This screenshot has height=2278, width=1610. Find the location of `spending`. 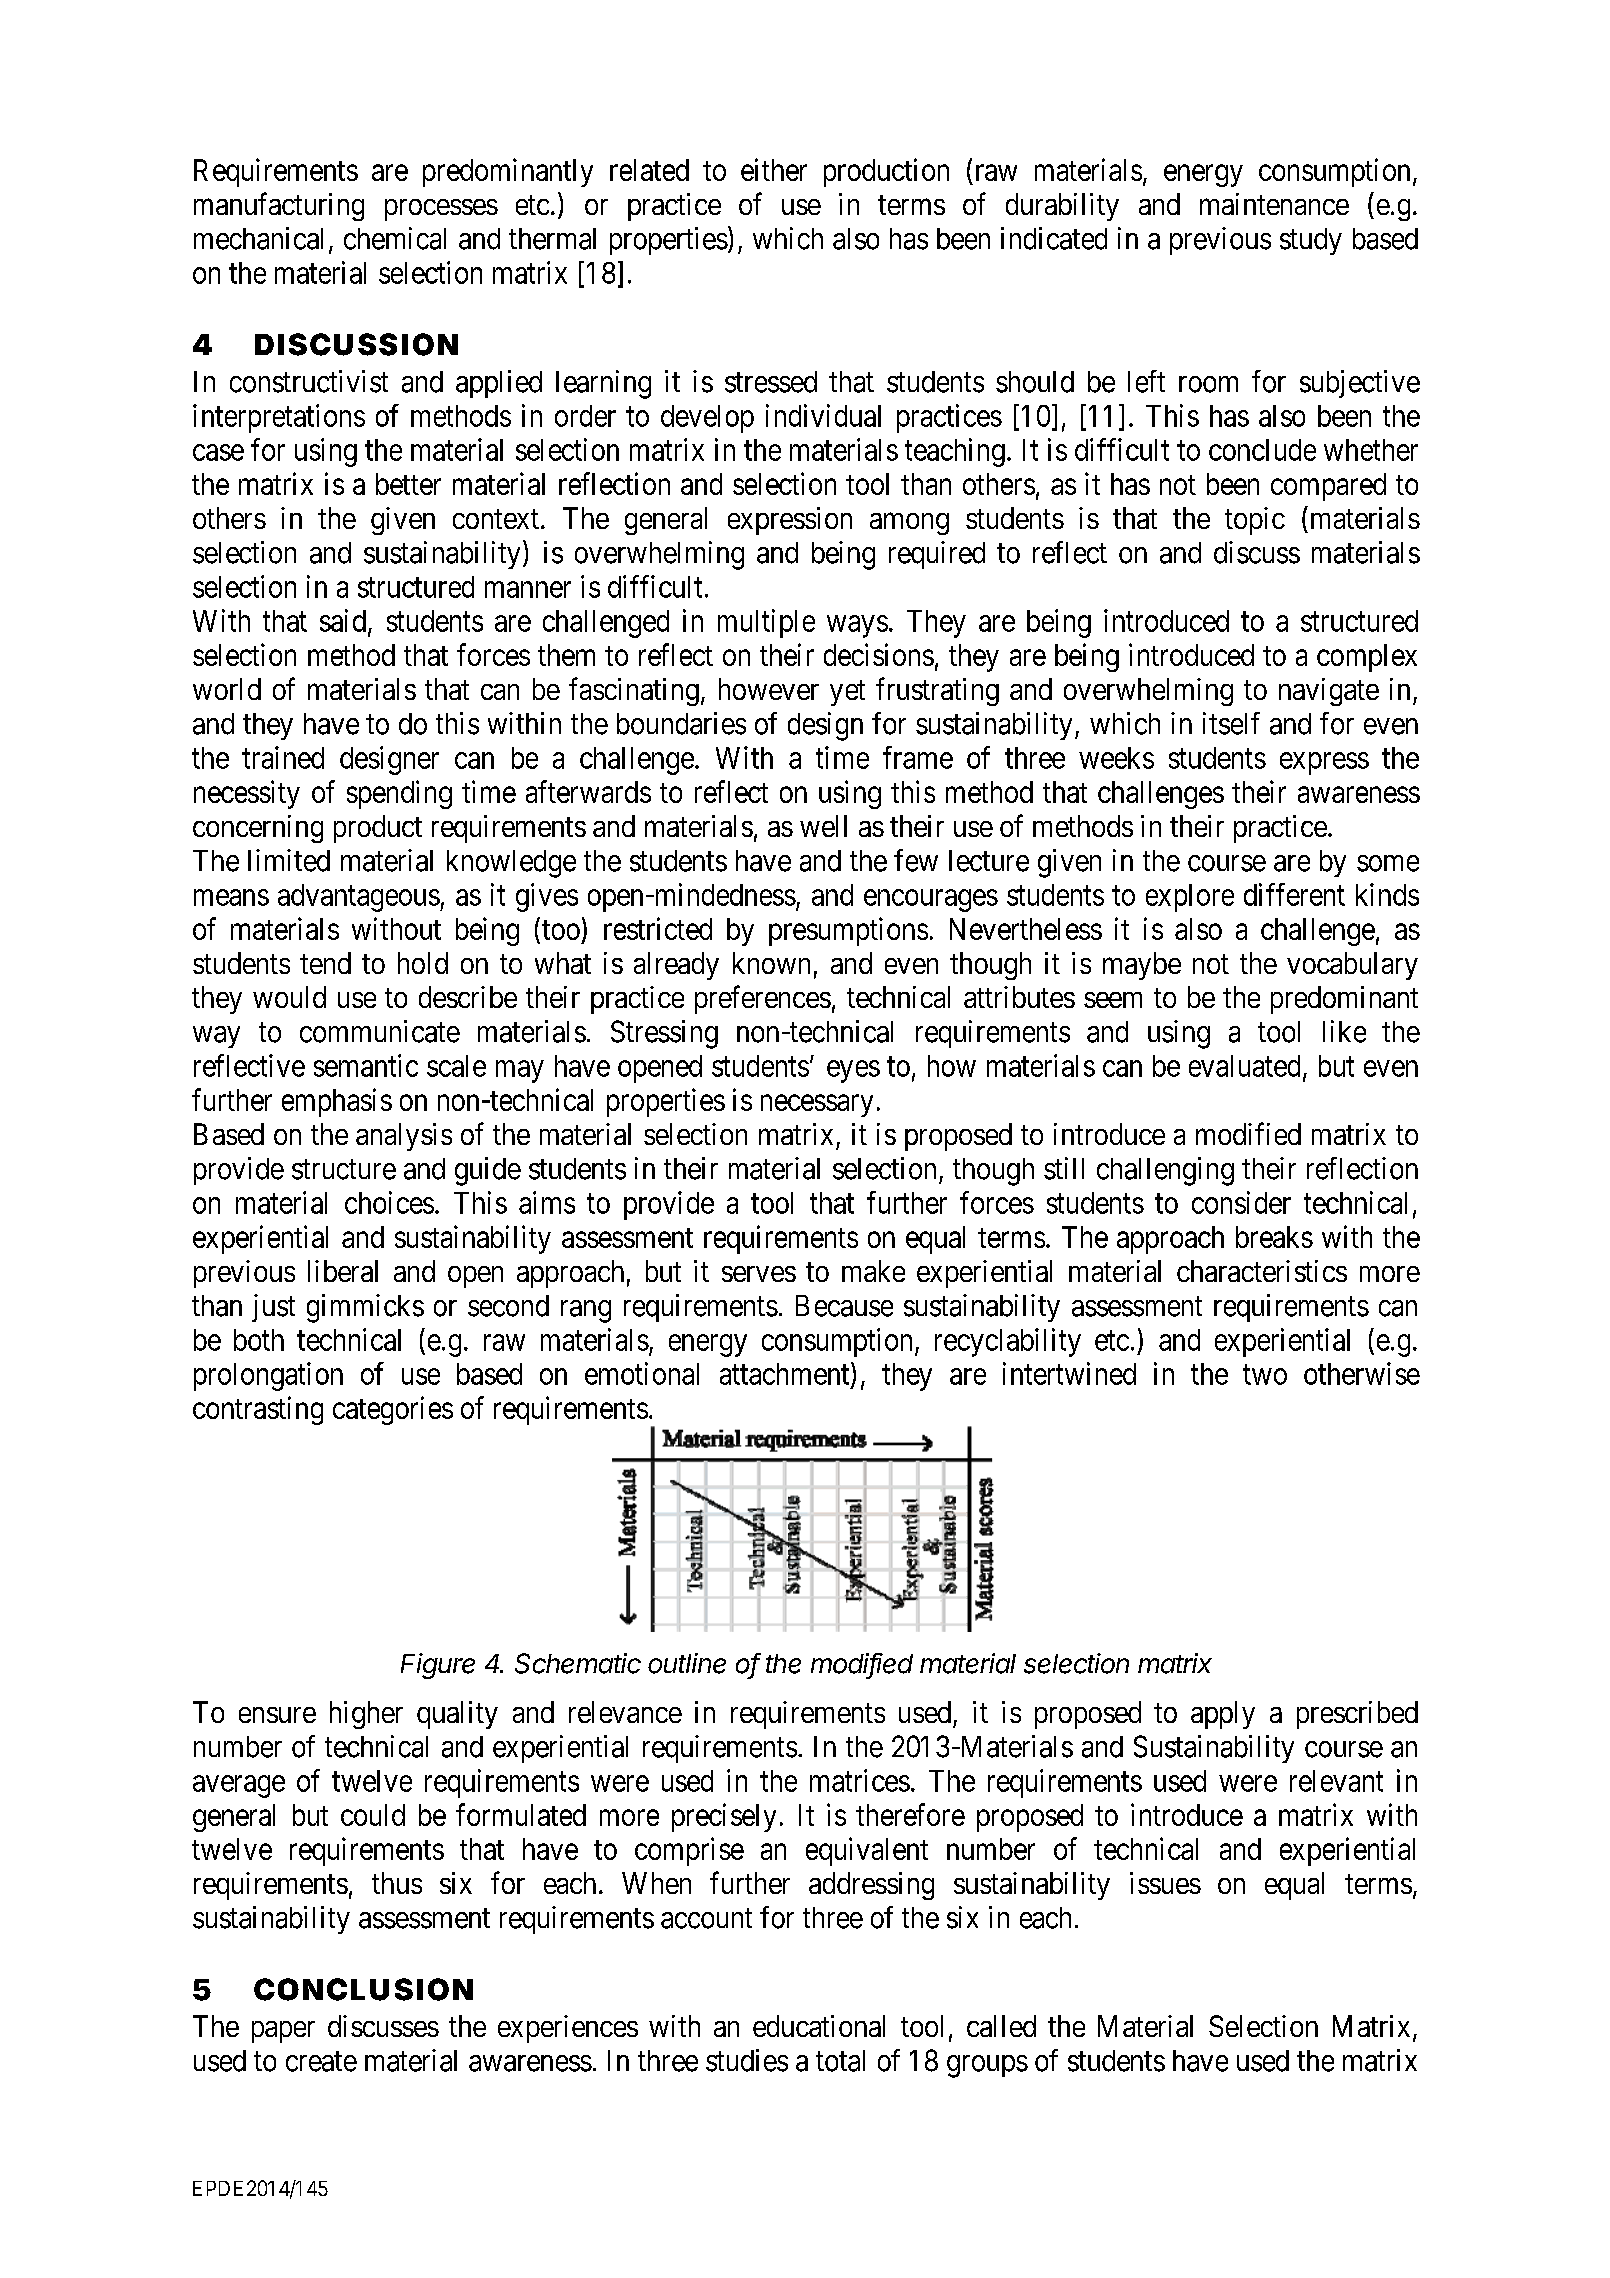

spending is located at coordinates (399, 794).
